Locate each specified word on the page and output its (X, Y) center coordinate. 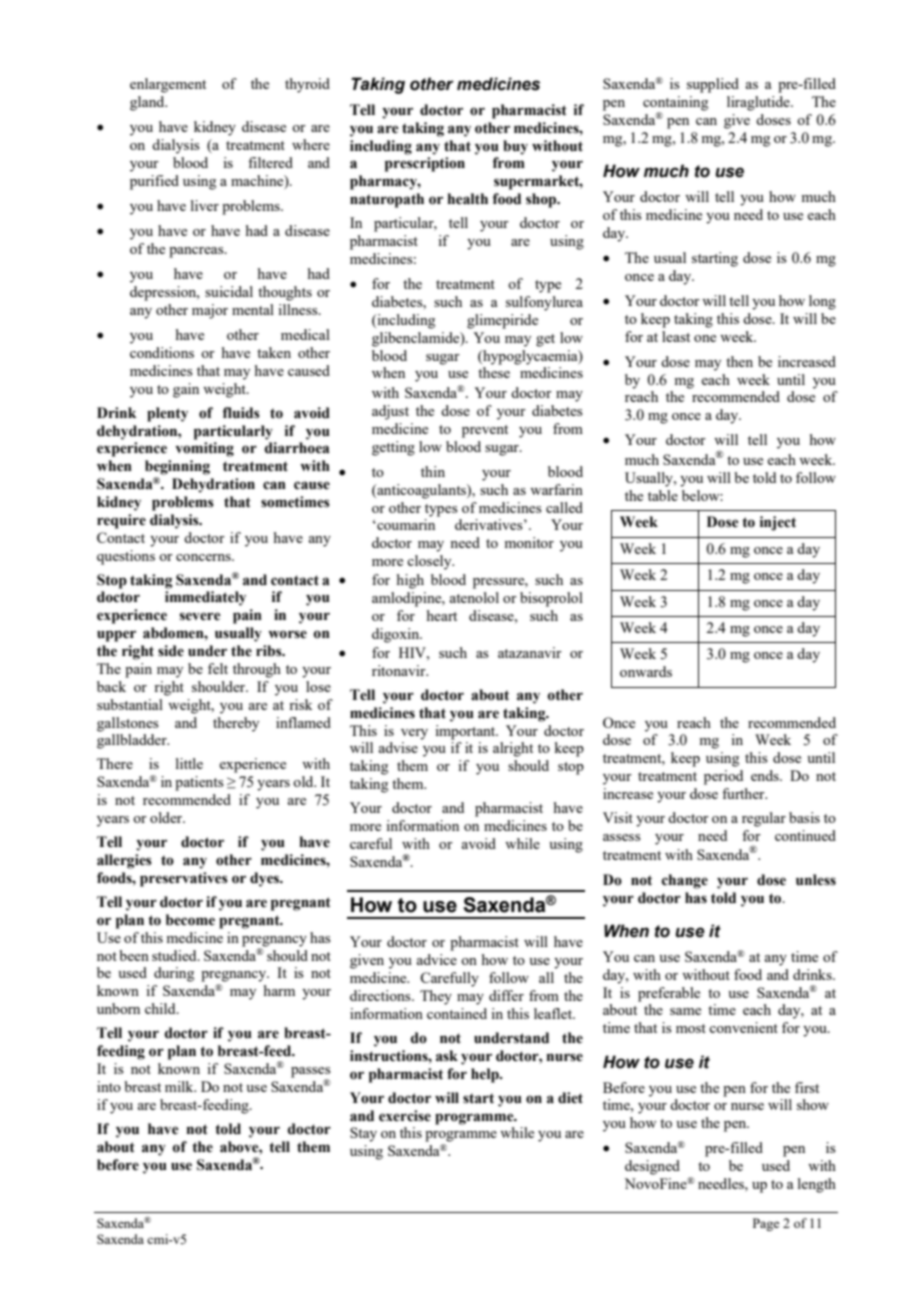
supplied (713, 85)
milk (180, 1086)
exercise (405, 1116)
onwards (646, 671)
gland (148, 103)
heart (442, 615)
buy (515, 147)
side (171, 651)
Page (766, 1224)
